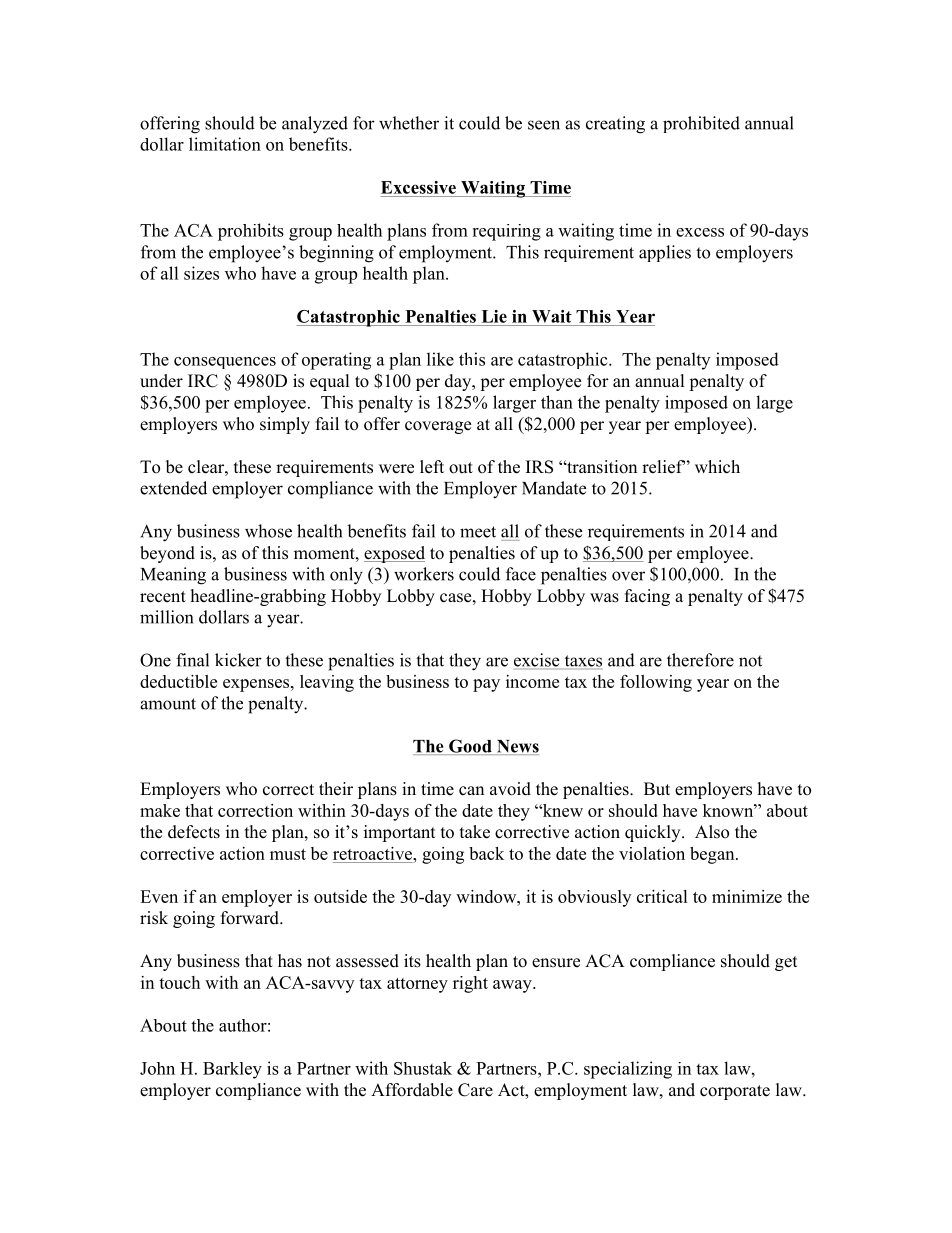 This screenshot has width=952, height=1233. I want to click on which, so click(717, 467).
